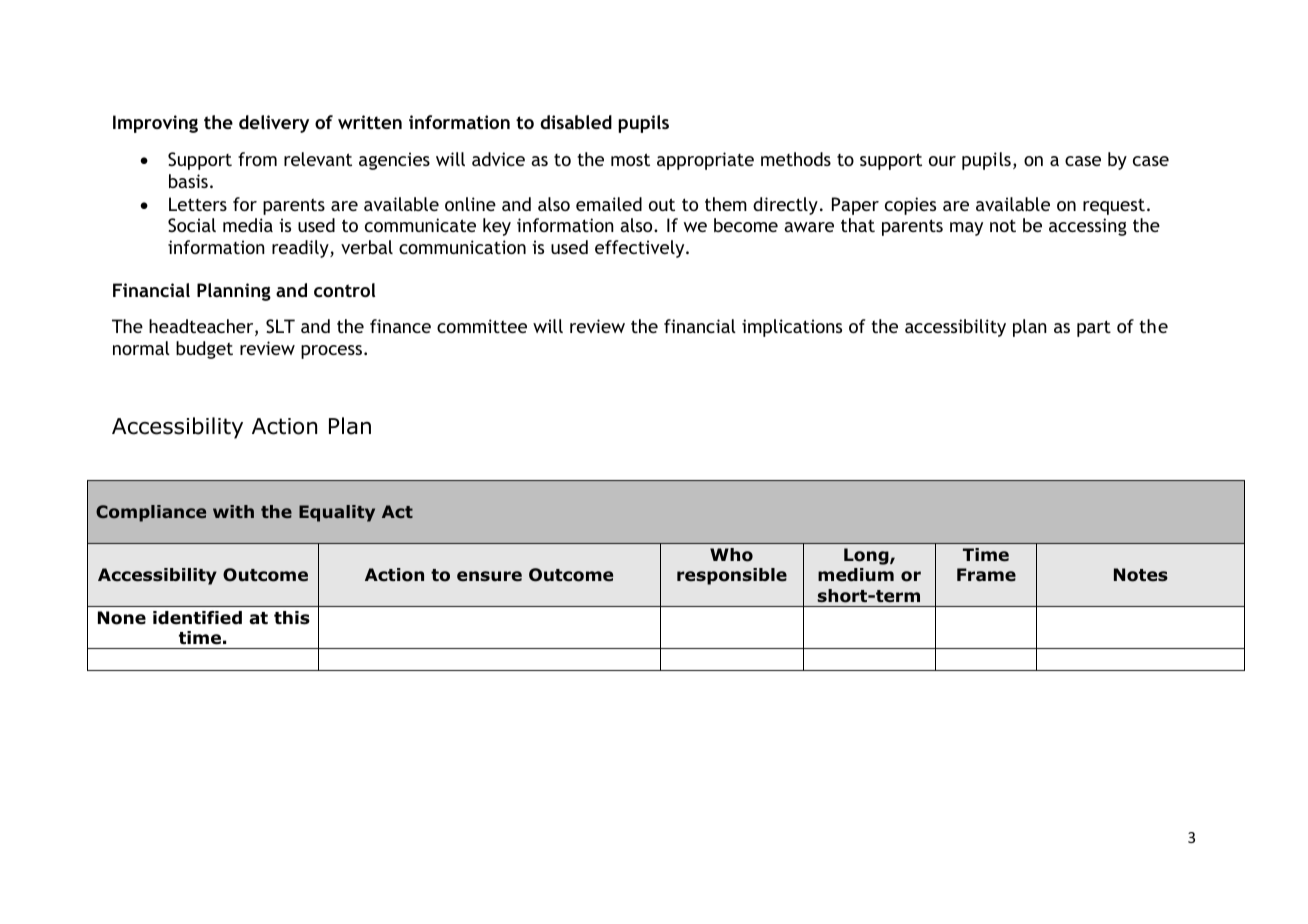  Describe the element at coordinates (942, 161) in the page. I see `our` at that location.
